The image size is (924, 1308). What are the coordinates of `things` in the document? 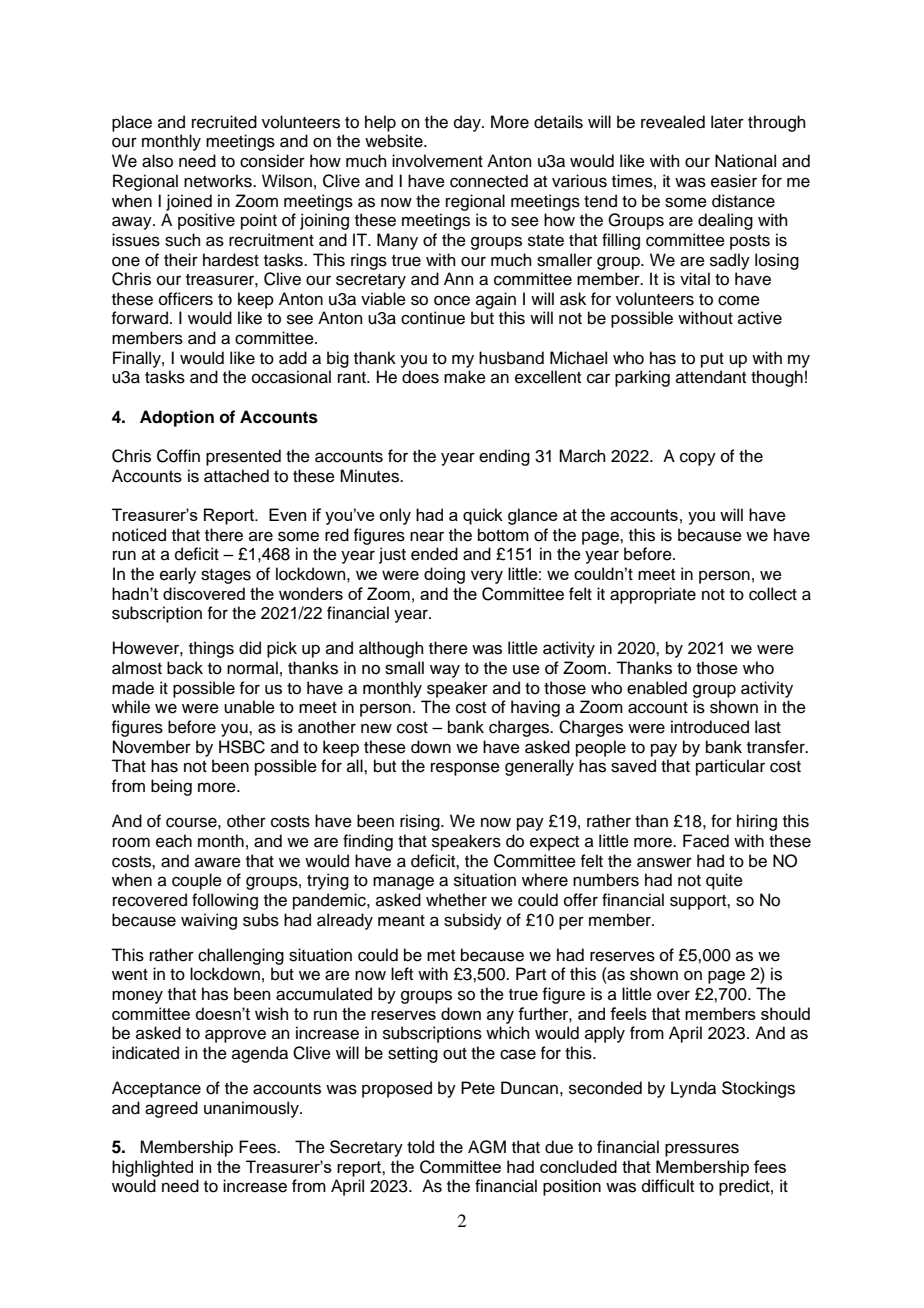 It's located at (211, 649).
